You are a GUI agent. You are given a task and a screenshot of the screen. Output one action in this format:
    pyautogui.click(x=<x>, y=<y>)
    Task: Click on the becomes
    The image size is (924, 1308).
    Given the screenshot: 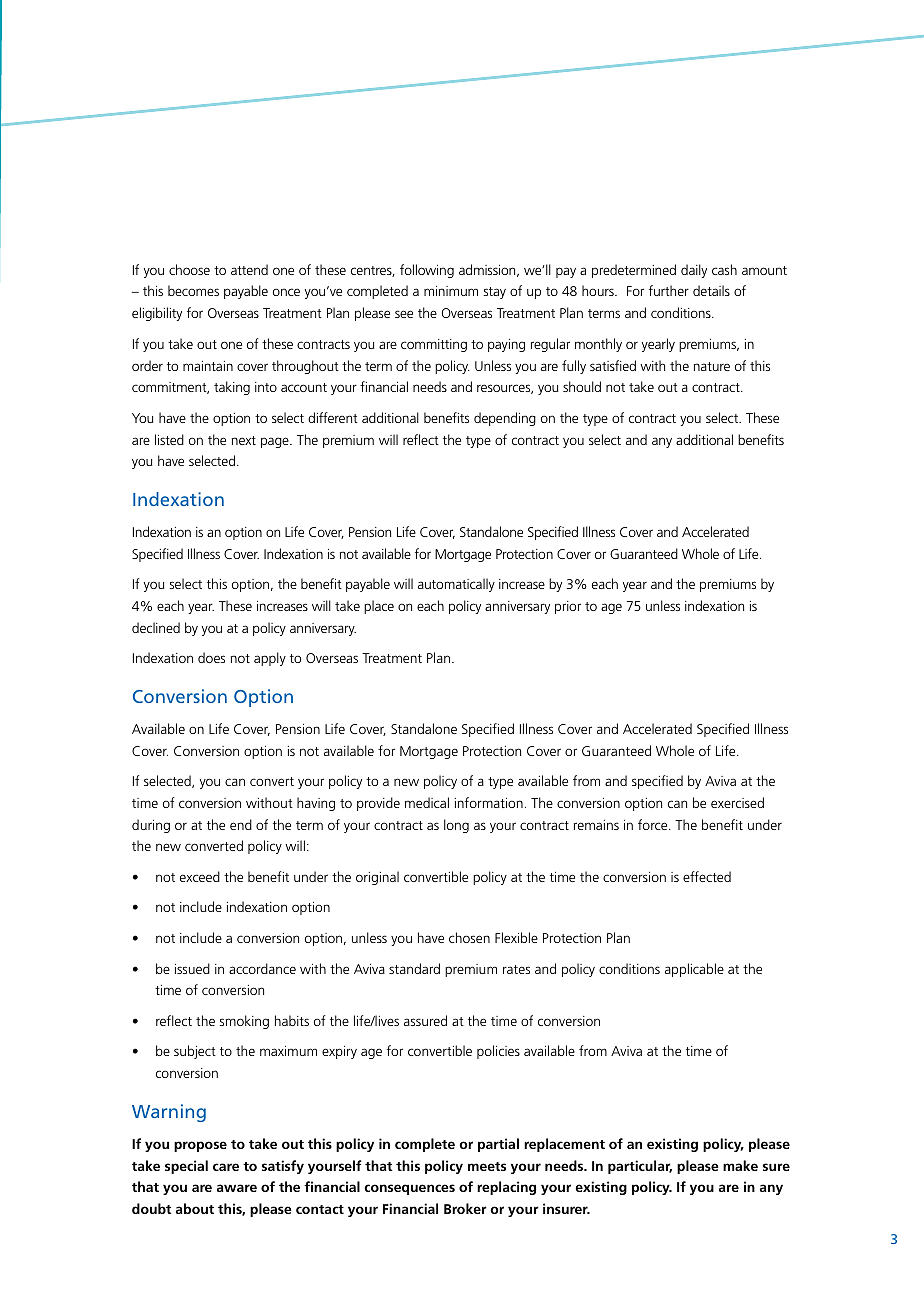 What is the action you would take?
    pyautogui.click(x=193, y=290)
